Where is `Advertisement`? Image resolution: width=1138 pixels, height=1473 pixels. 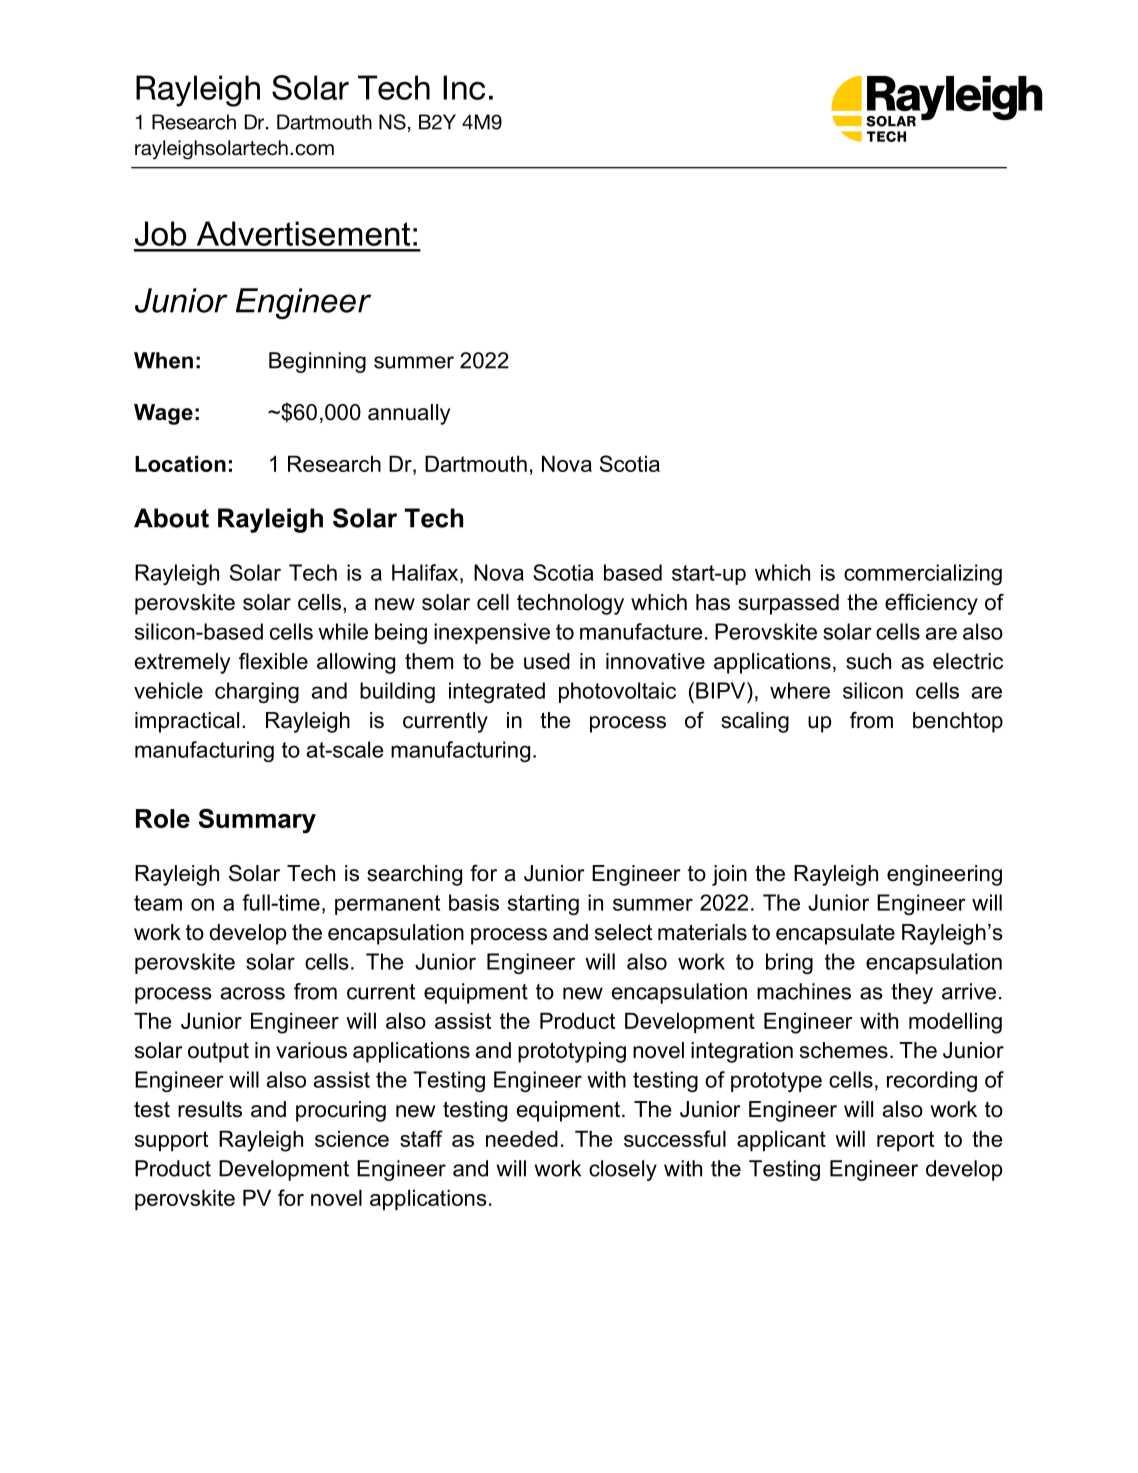 Advertisement is located at coordinates (303, 233).
